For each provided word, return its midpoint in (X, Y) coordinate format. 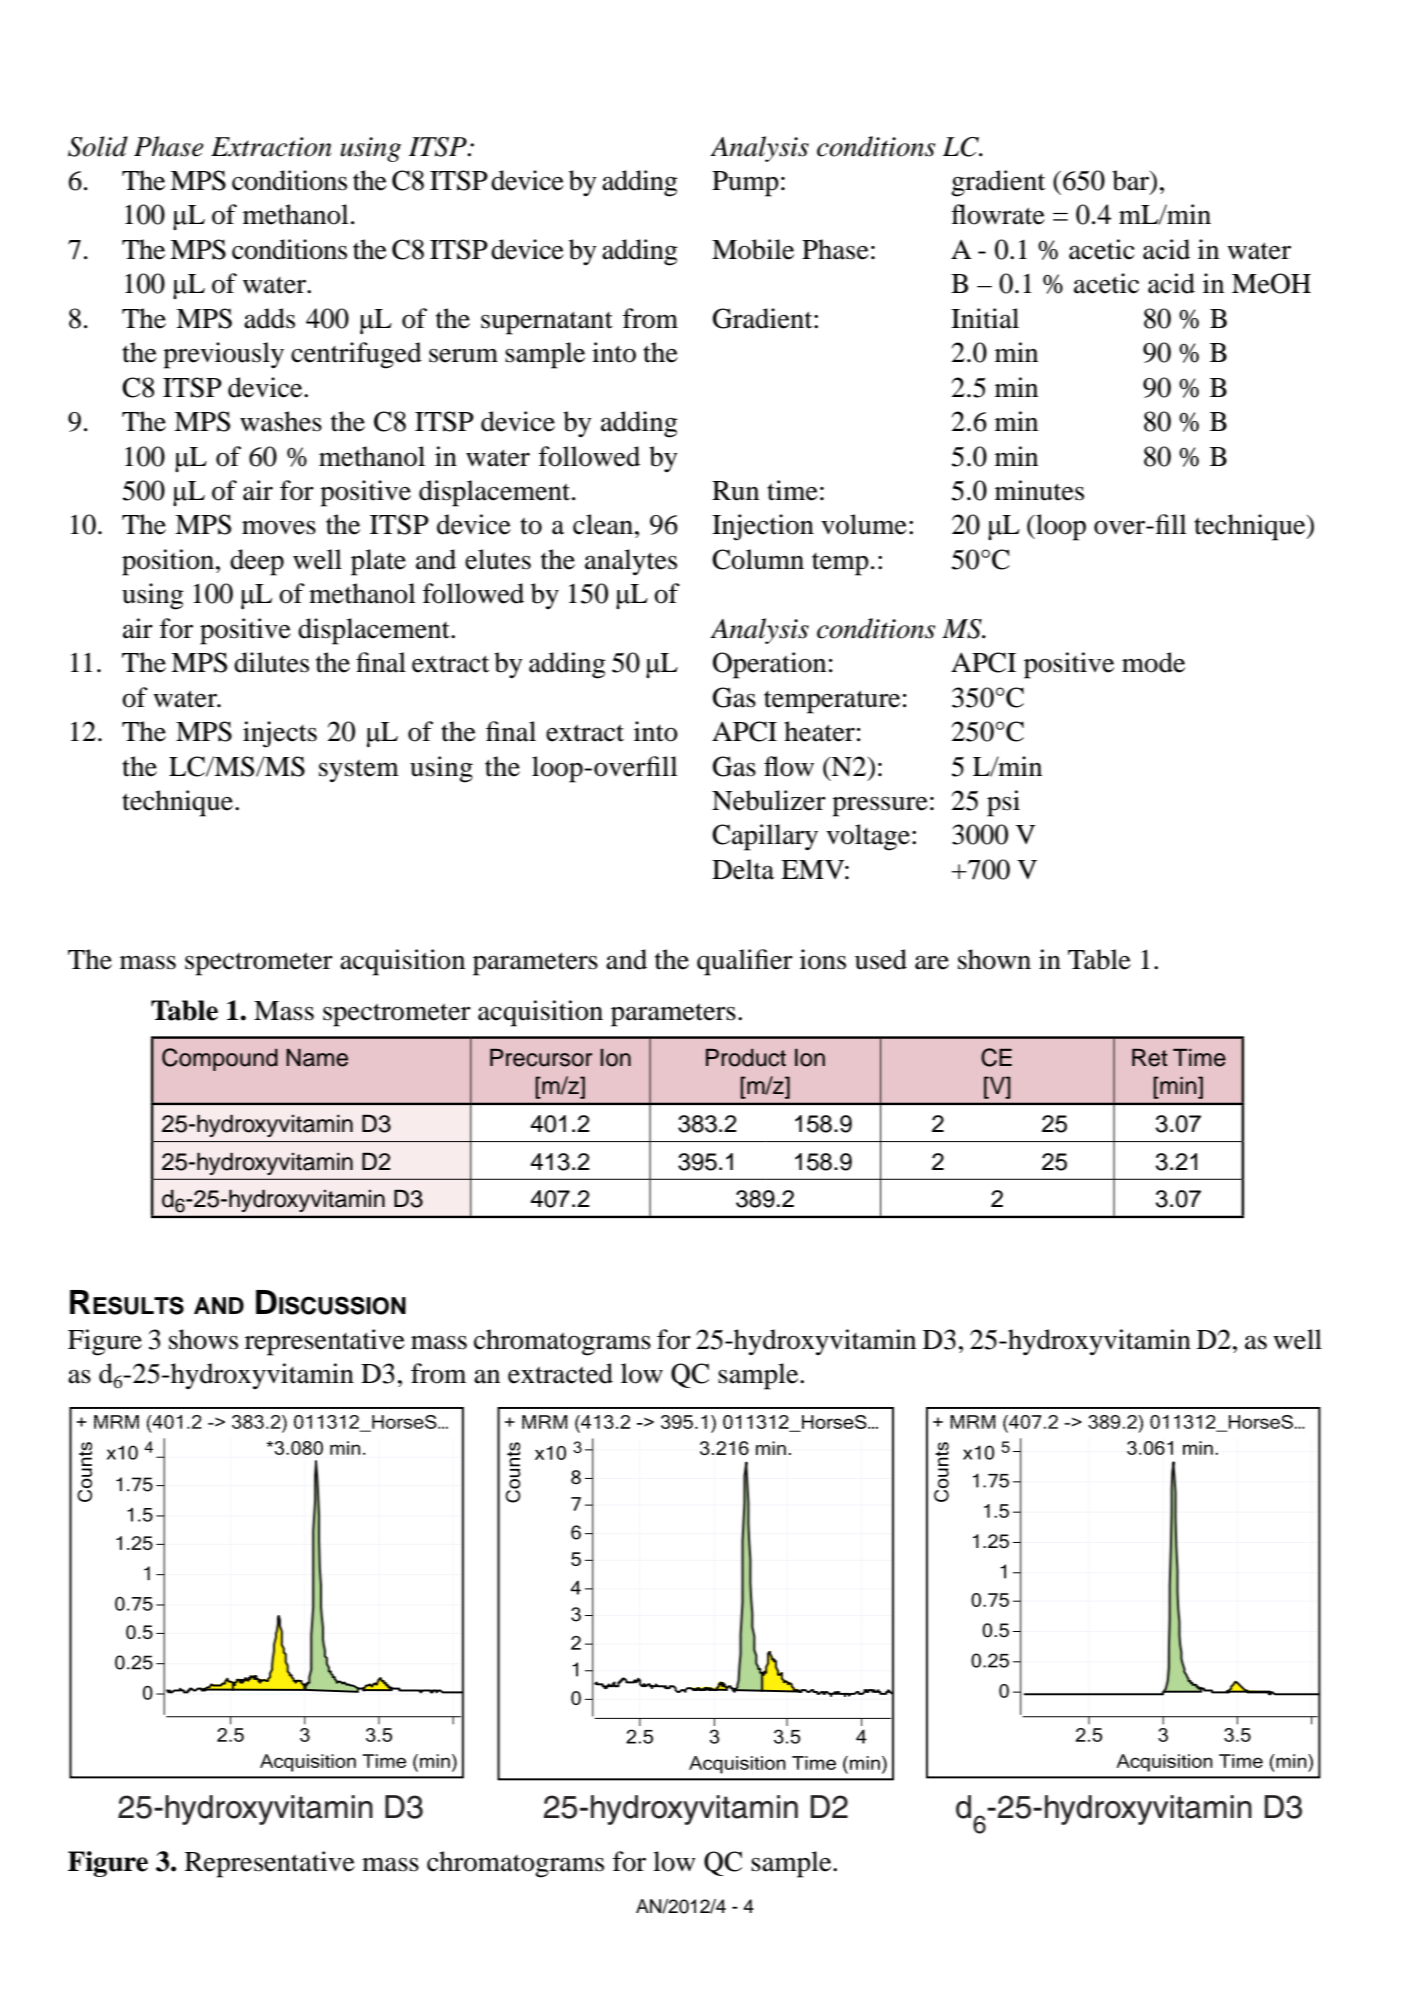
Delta (743, 869)
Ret (1150, 1058)
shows (203, 1339)
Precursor (541, 1058)
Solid (98, 146)
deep (257, 562)
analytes (631, 562)
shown (994, 959)
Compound (220, 1059)
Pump (745, 184)
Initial (985, 318)
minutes (1039, 490)
